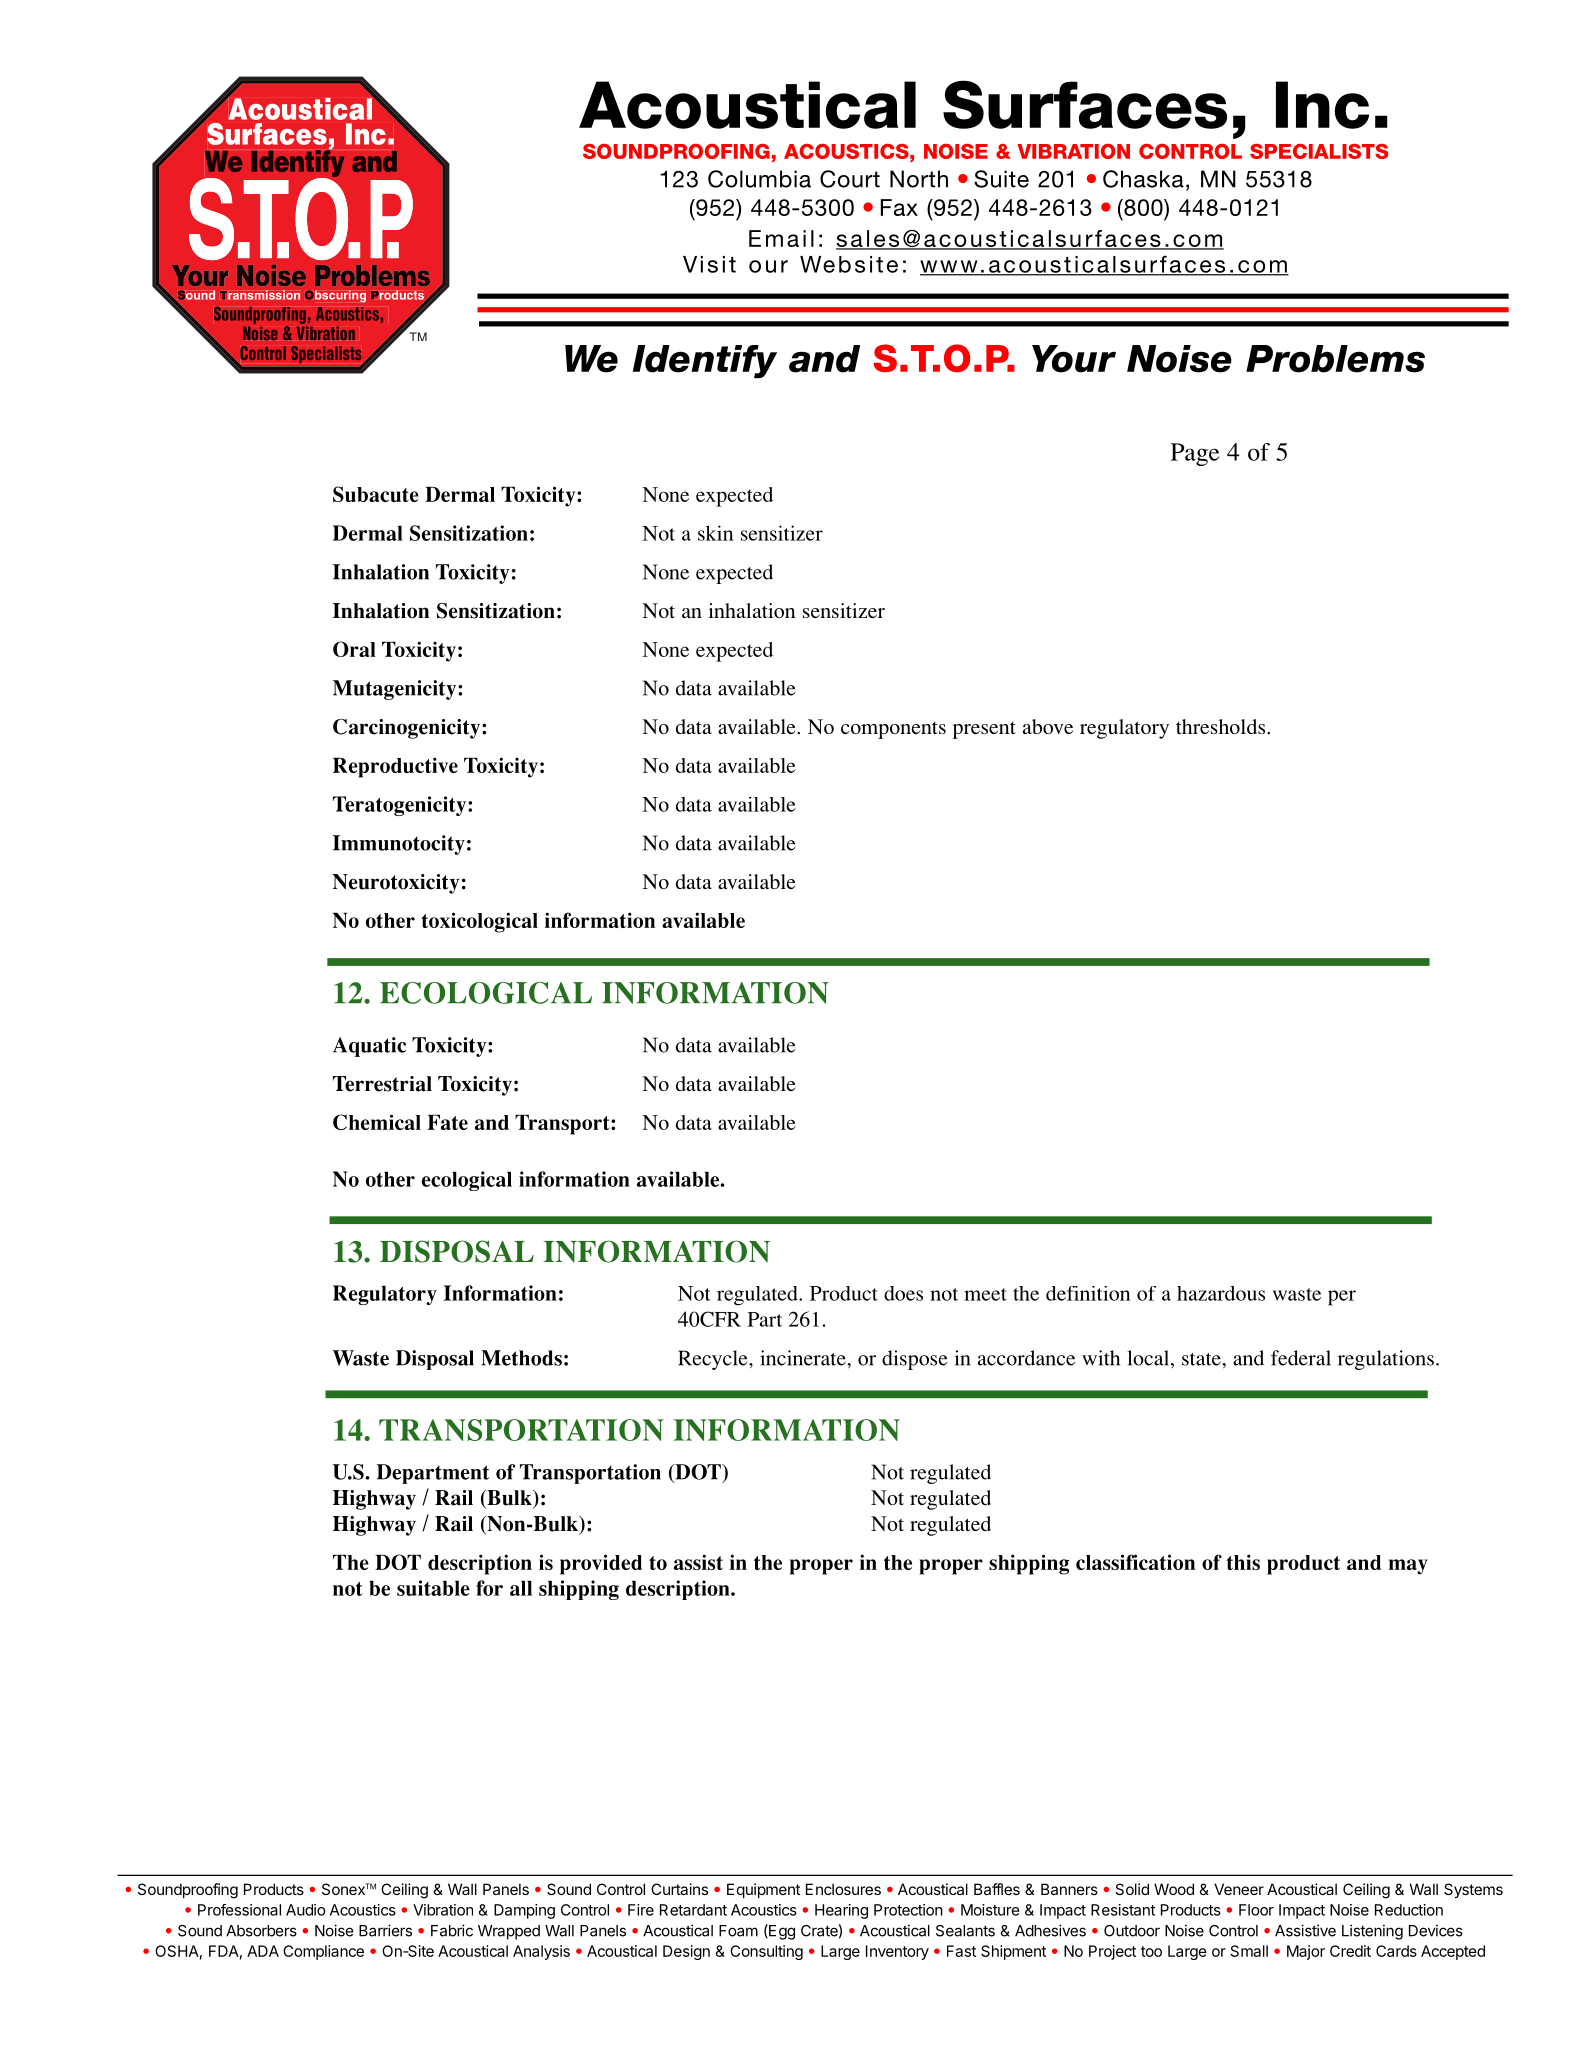 The image size is (1581, 2045). I want to click on Problems, so click(1335, 359).
